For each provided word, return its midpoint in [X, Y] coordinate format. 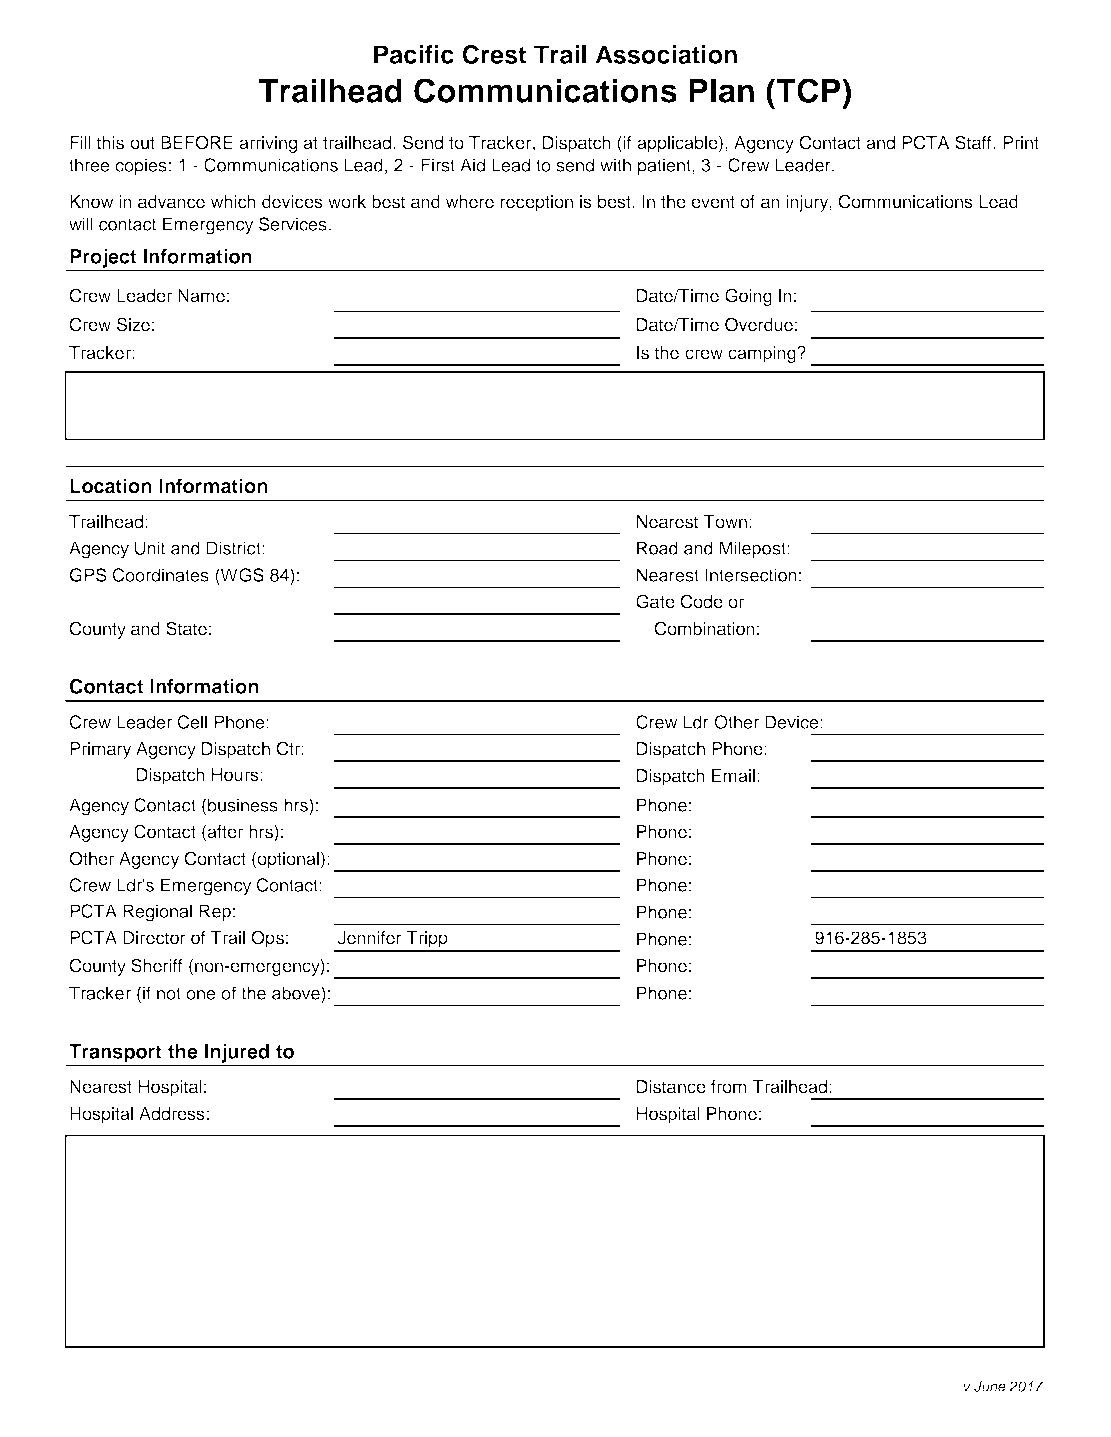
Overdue [759, 324]
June [990, 1386]
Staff [974, 142]
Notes [174, 383]
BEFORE [197, 142]
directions [188, 1146]
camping [763, 354]
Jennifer [370, 938]
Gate [655, 601]
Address [172, 1114]
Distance [671, 1087]
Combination [705, 628]
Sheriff [156, 965]
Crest [494, 54]
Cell [192, 722]
